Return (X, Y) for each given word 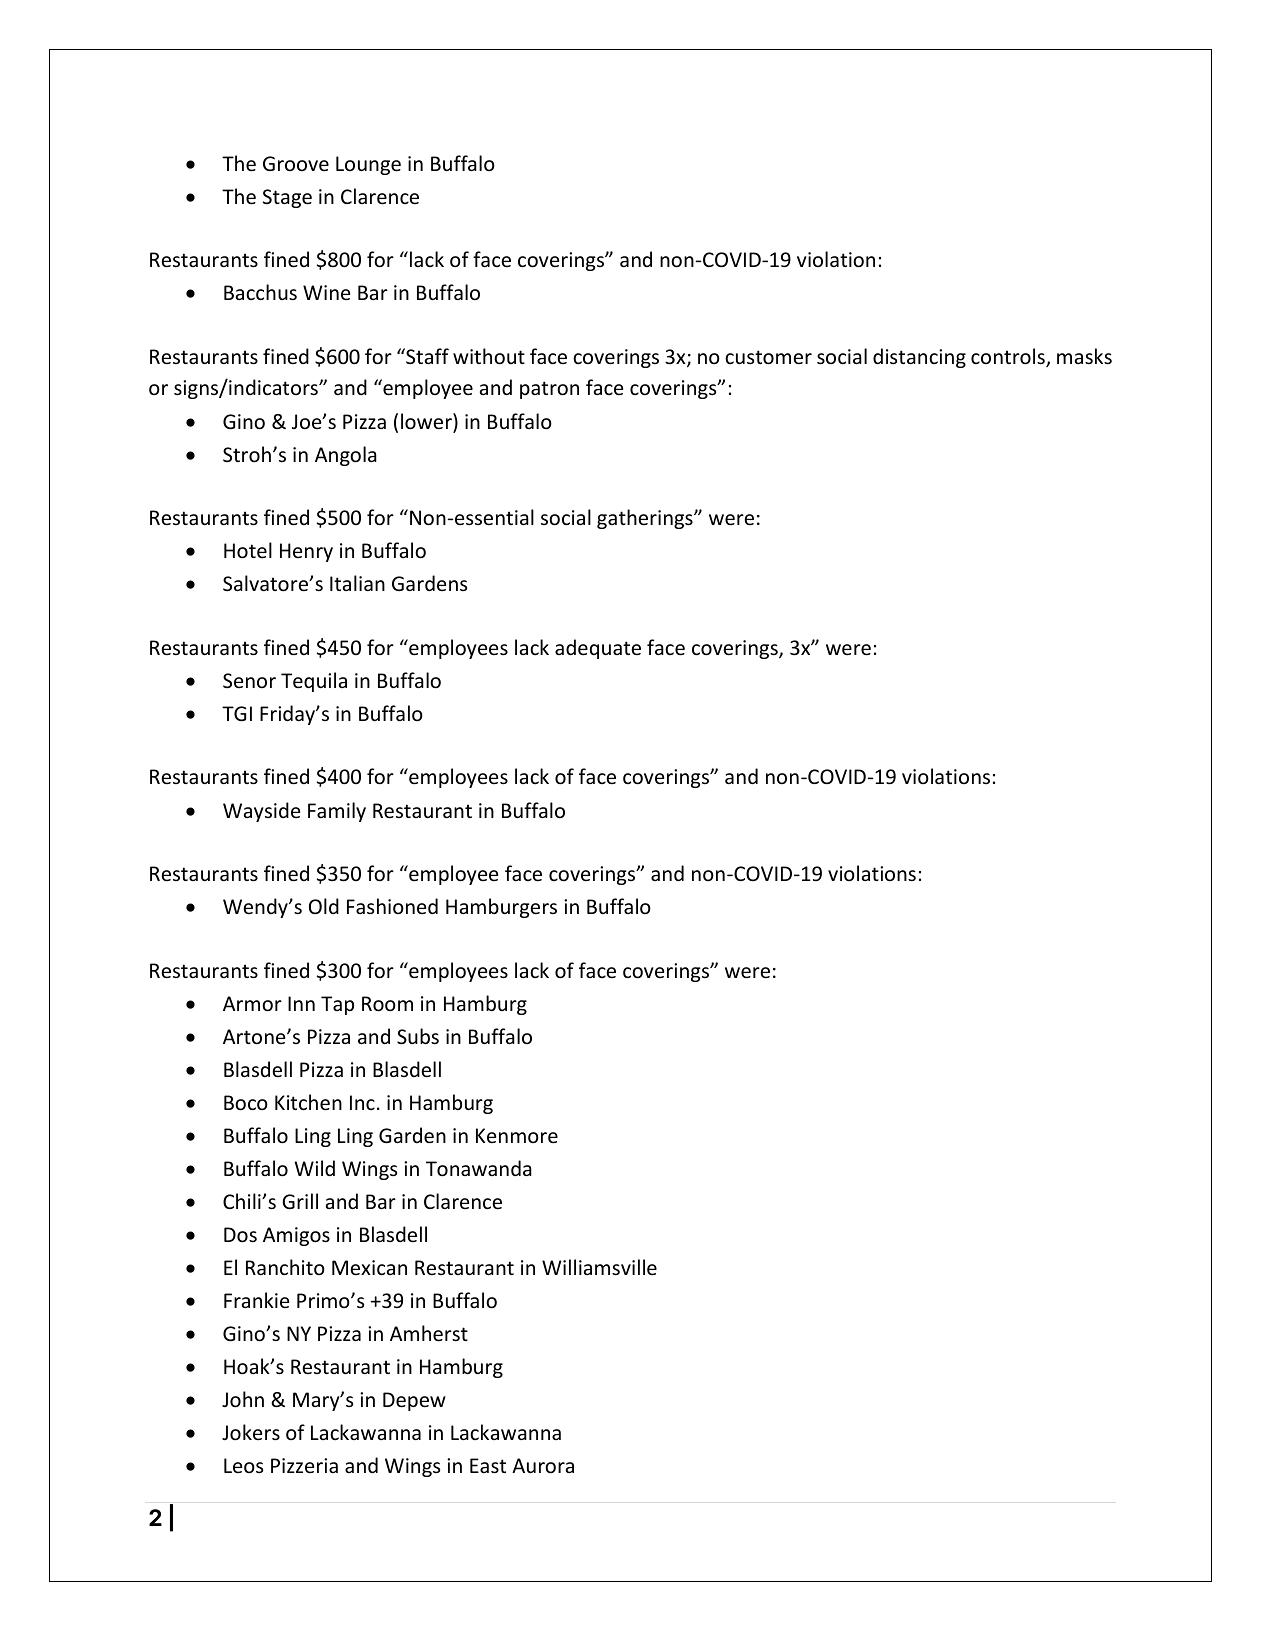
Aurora (543, 1466)
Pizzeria (304, 1465)
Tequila (314, 682)
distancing (919, 358)
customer (768, 357)
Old (324, 906)
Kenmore (517, 1136)
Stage (287, 198)
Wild (315, 1168)
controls (1009, 357)
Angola (346, 456)
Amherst (429, 1333)
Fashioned (392, 906)
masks (1084, 356)
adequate (598, 649)
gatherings (646, 519)
